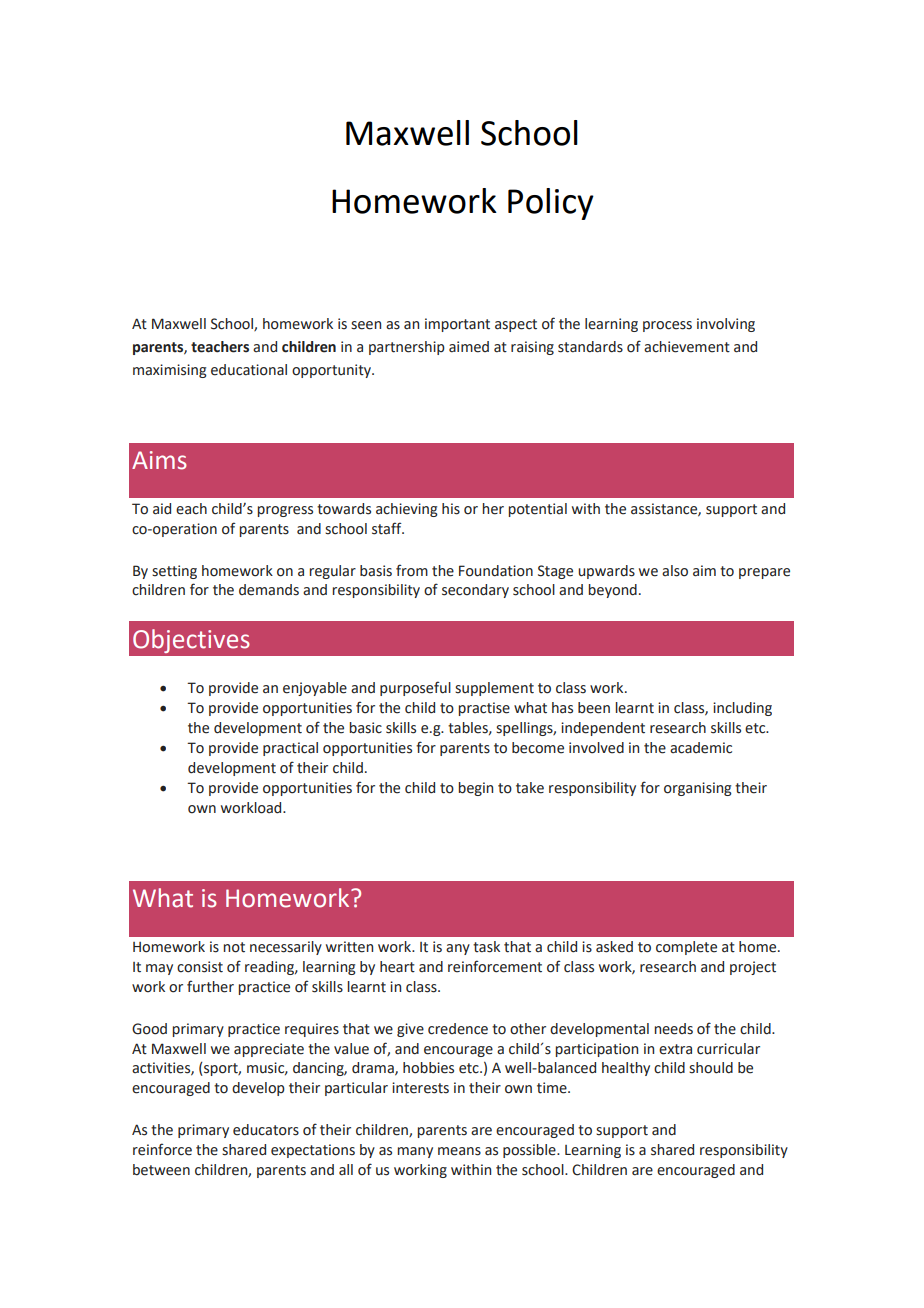 This image has height=1308, width=924. I want to click on also, so click(675, 571).
